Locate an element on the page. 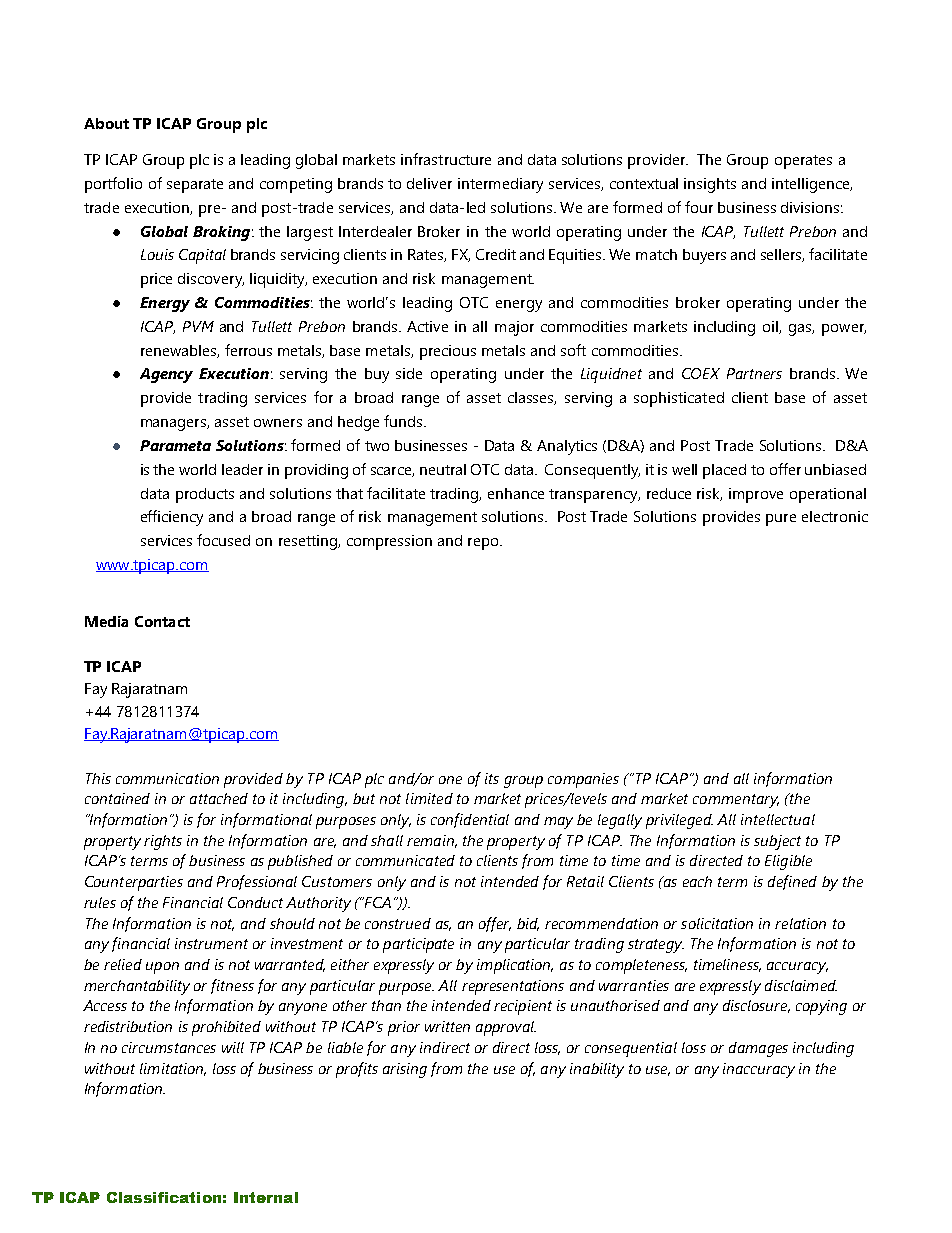 The height and width of the document is (1233, 952). compression is located at coordinates (389, 542).
